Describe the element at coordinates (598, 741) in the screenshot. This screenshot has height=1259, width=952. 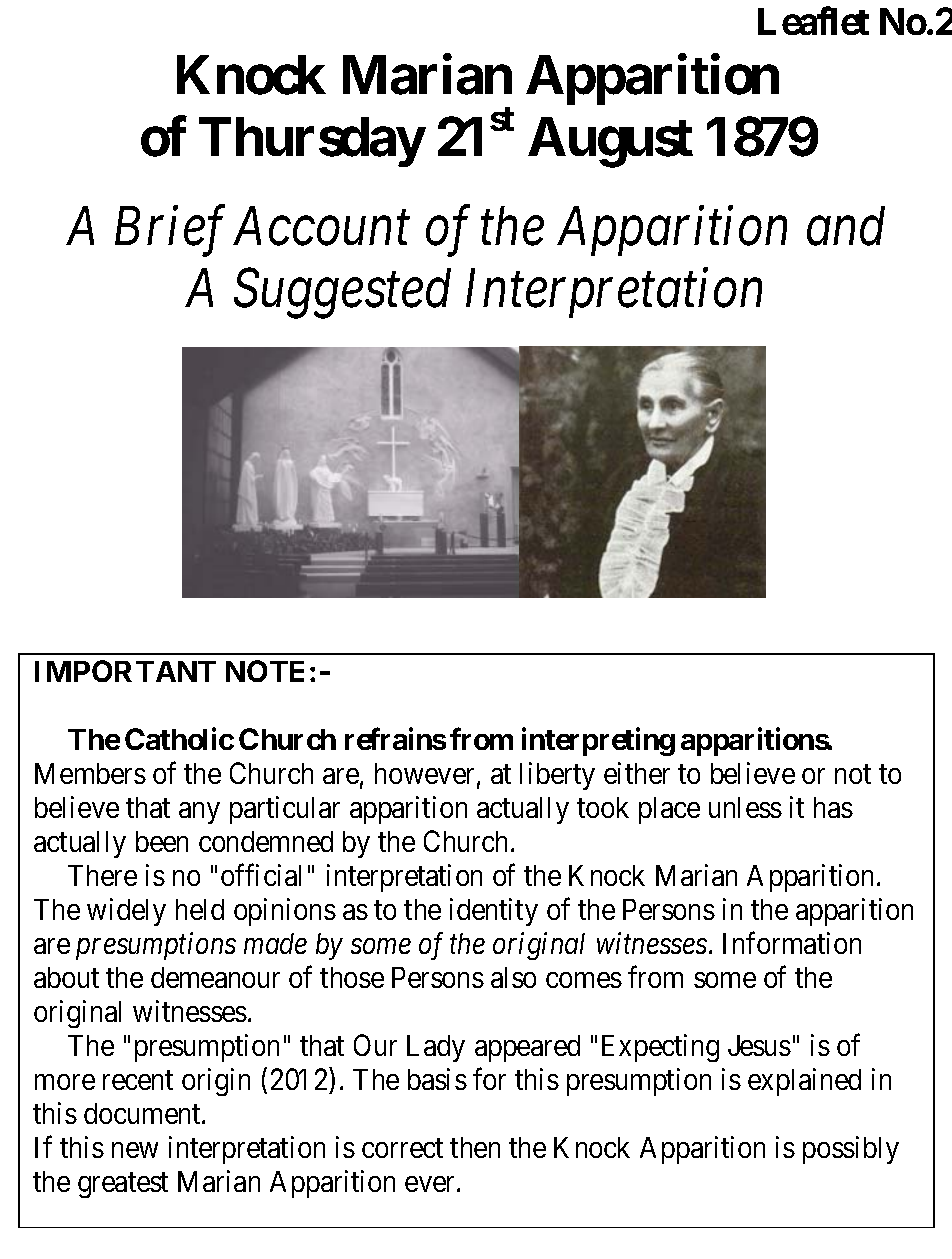
I see `interpreting` at that location.
